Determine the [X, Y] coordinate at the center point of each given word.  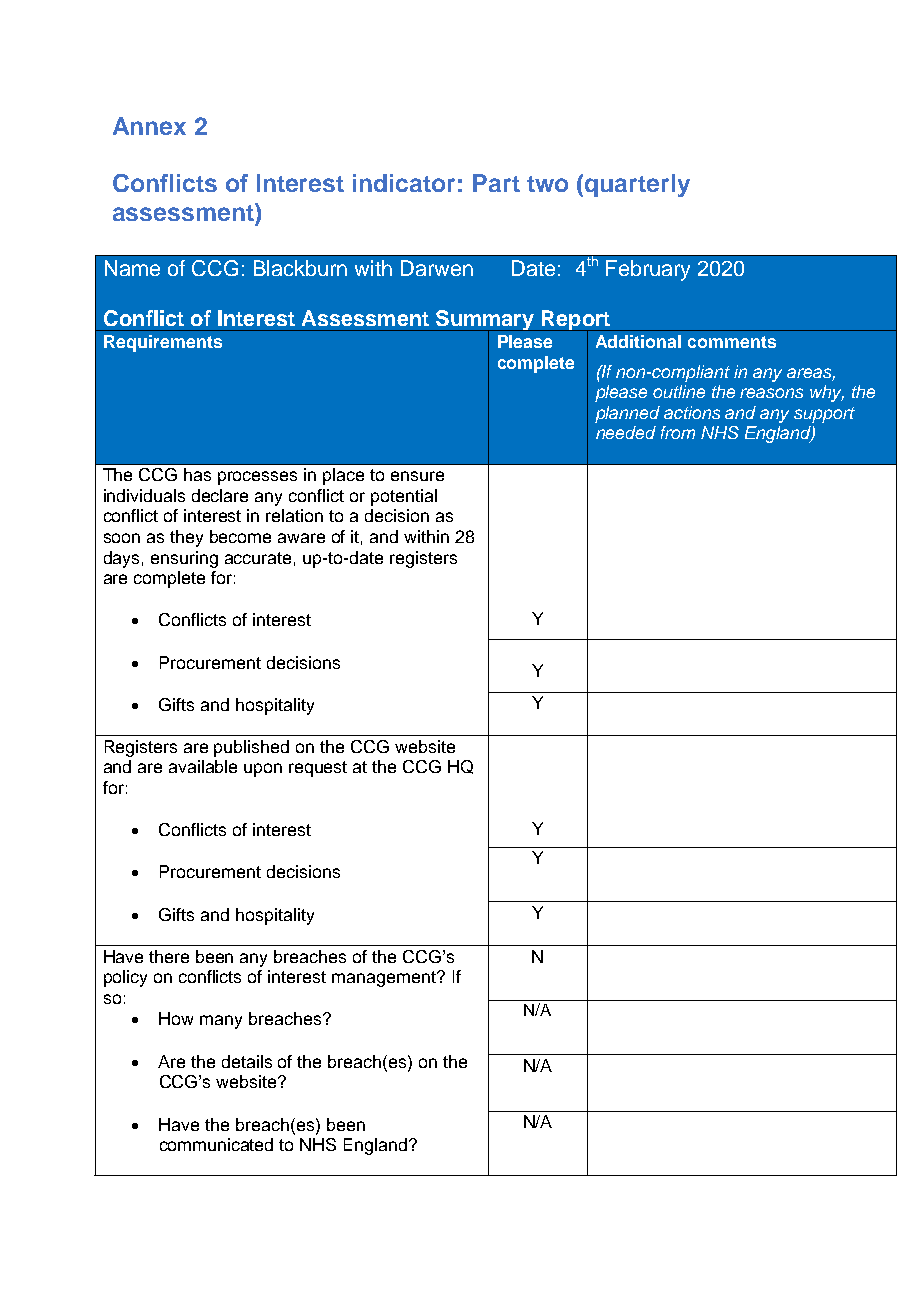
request [318, 769]
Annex [149, 126]
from [678, 432]
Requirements [163, 343]
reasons [771, 393]
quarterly [637, 185]
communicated [216, 1144]
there [169, 956]
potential [404, 497]
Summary [485, 321]
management [385, 979]
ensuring [184, 559]
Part [496, 183]
